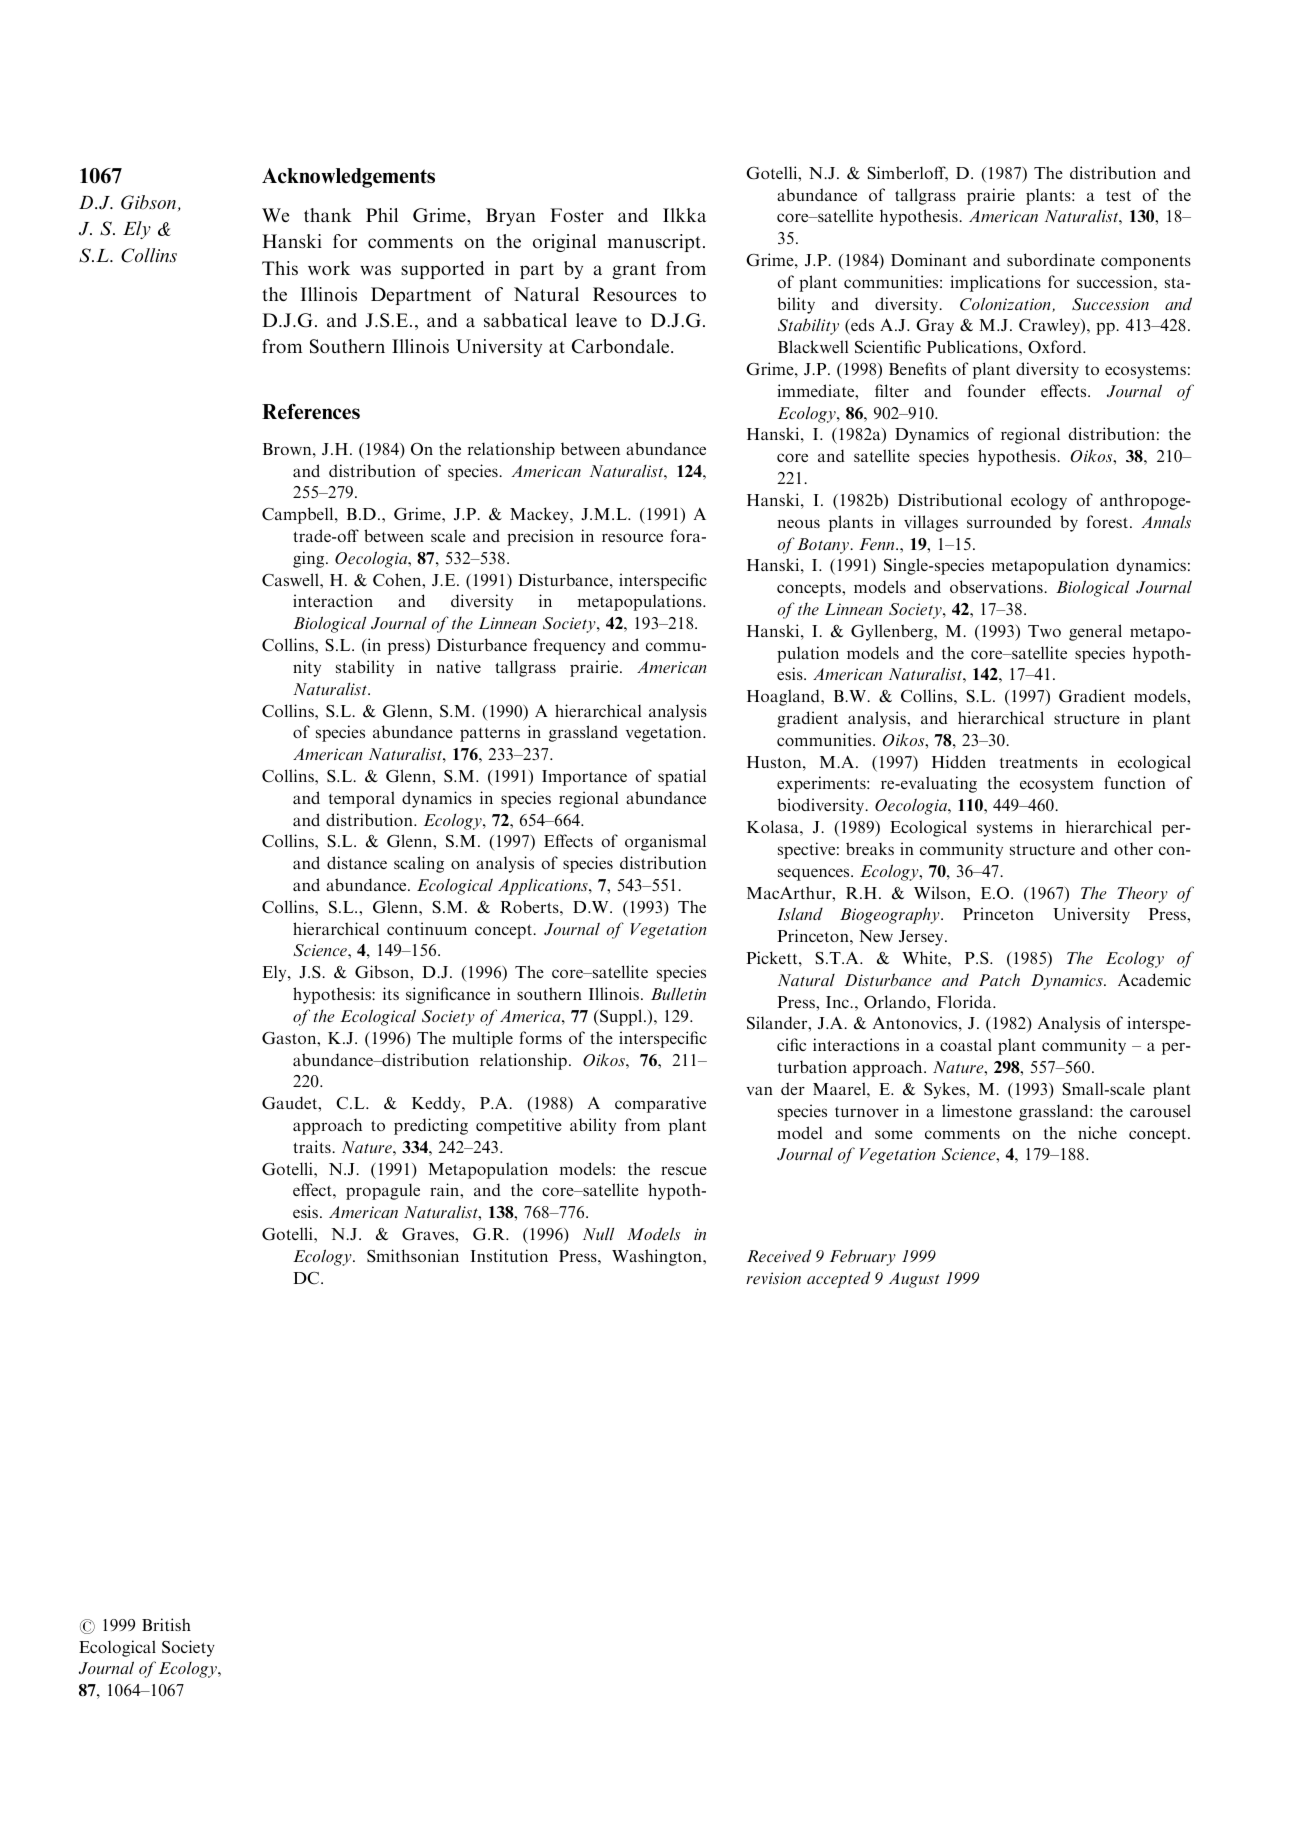  I want to click on Caswell, so click(291, 580).
